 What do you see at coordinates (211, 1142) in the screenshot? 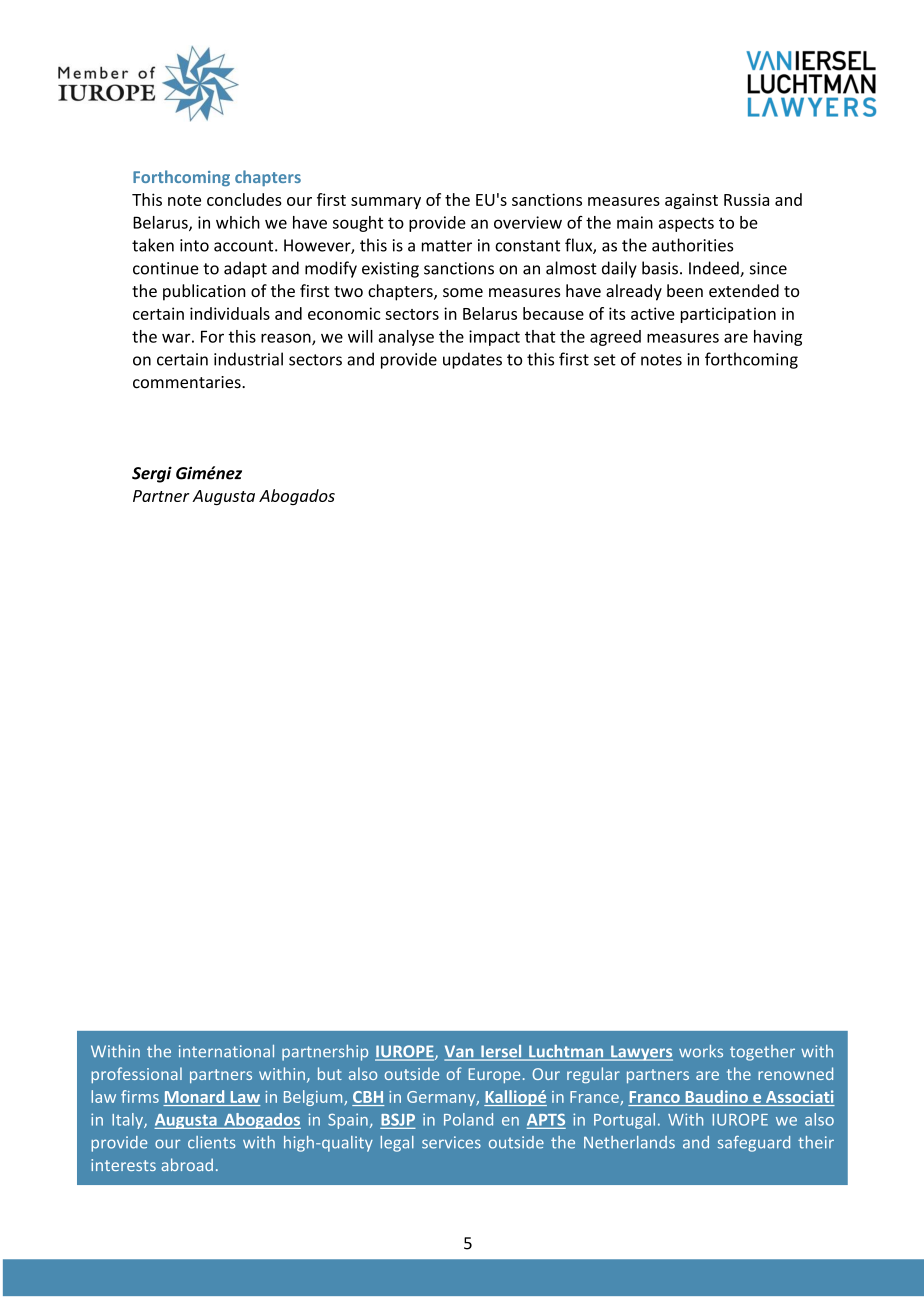
I see `clients` at bounding box center [211, 1142].
